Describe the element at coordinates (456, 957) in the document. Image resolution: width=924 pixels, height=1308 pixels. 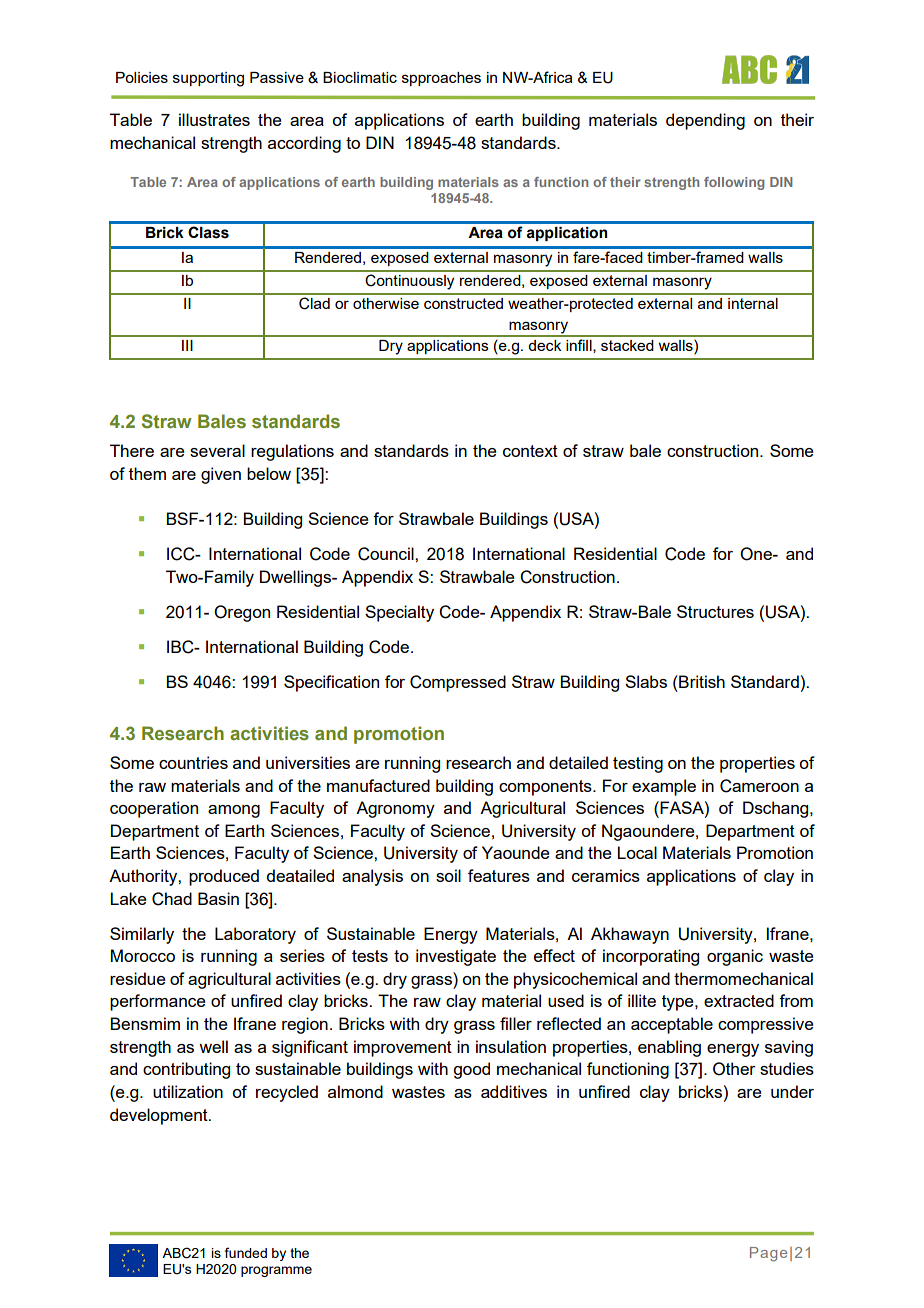
I see `investigate` at that location.
